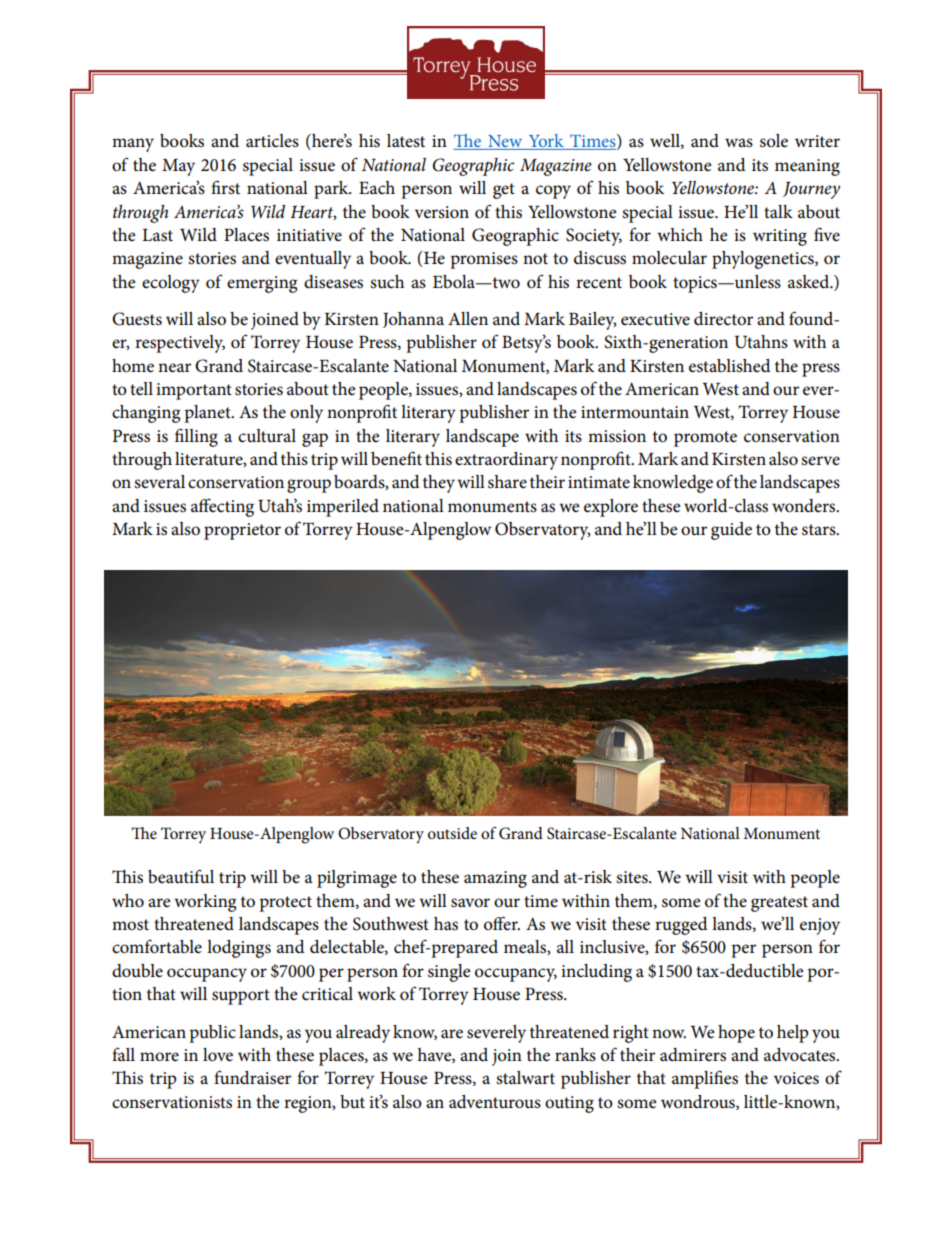 This image has height=1233, width=952. Describe the element at coordinates (739, 143) in the image. I see `was` at that location.
